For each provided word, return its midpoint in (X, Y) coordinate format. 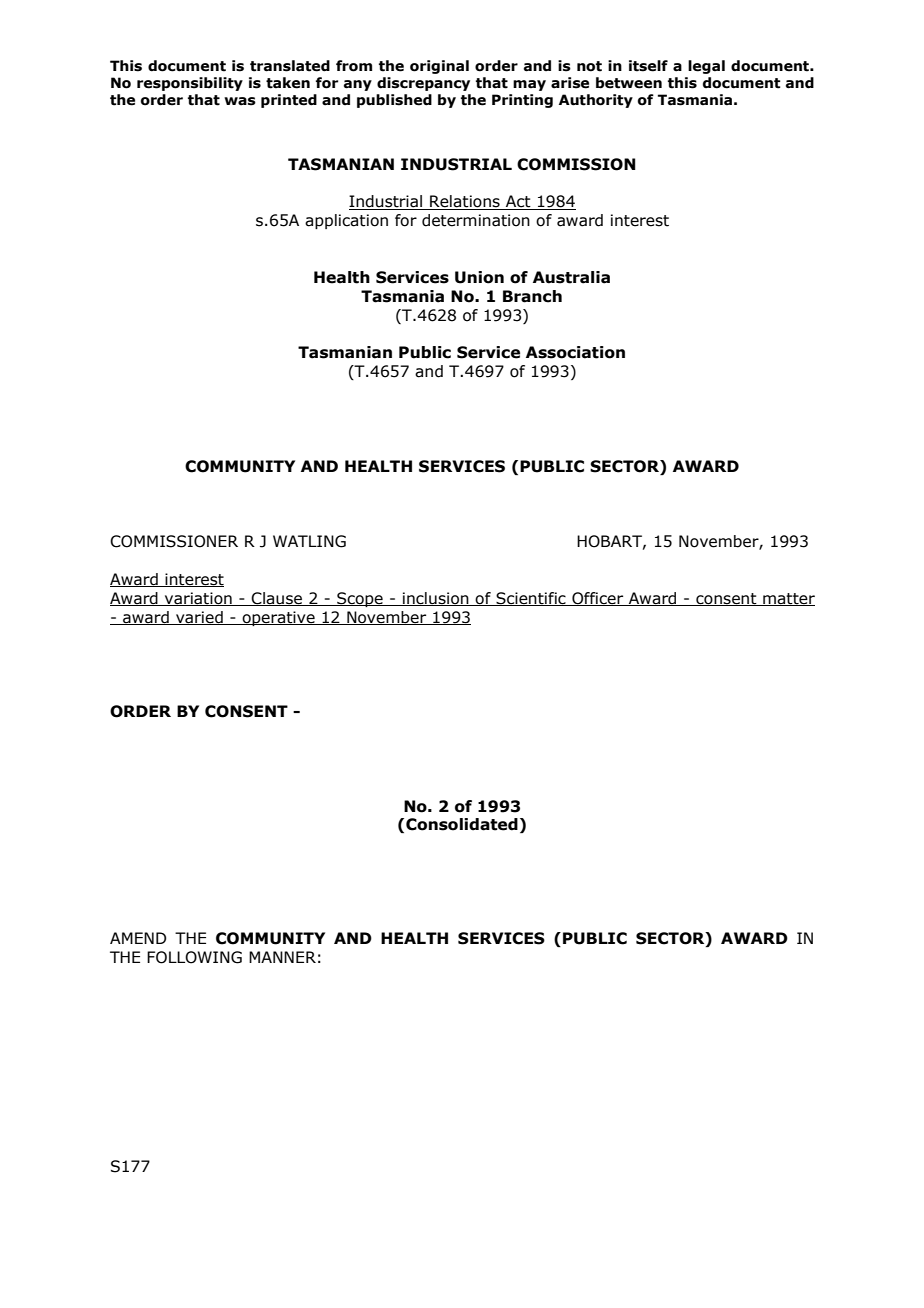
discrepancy (423, 84)
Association (575, 352)
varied (199, 618)
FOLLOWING (194, 957)
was (240, 101)
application (346, 221)
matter (788, 599)
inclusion (436, 599)
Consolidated (462, 824)
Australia (571, 277)
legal (706, 67)
